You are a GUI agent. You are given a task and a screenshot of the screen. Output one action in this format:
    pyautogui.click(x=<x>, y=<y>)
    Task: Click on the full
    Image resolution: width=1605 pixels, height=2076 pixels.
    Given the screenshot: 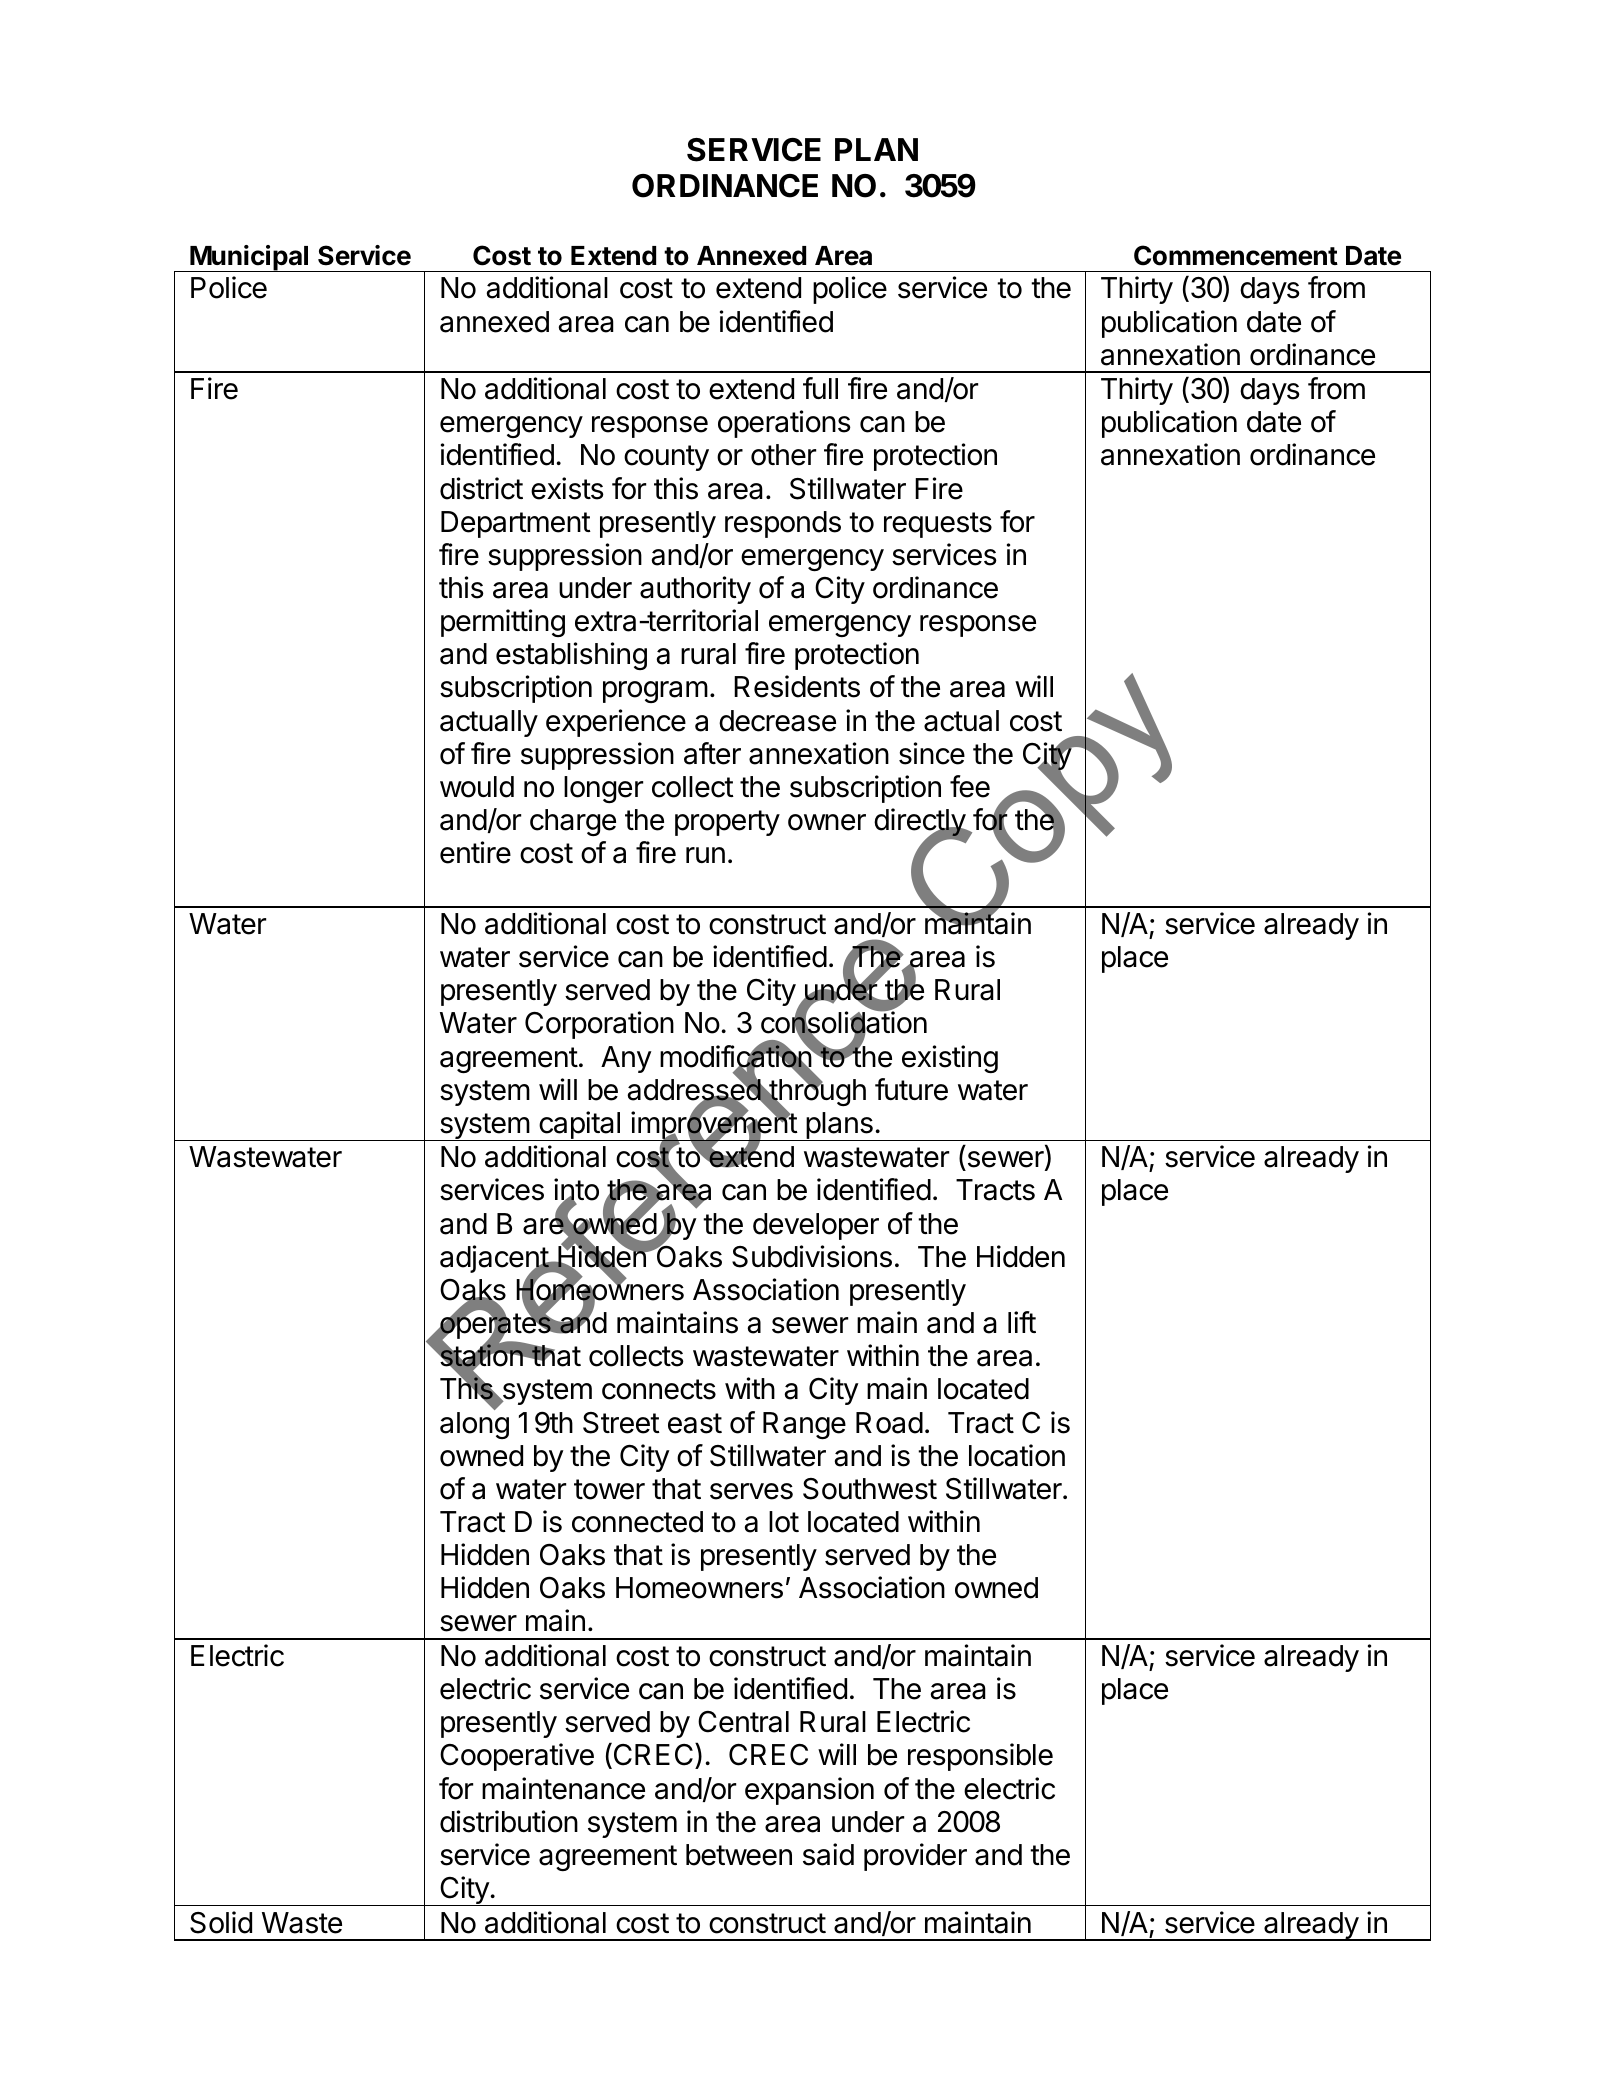 What is the action you would take?
    pyautogui.click(x=820, y=388)
